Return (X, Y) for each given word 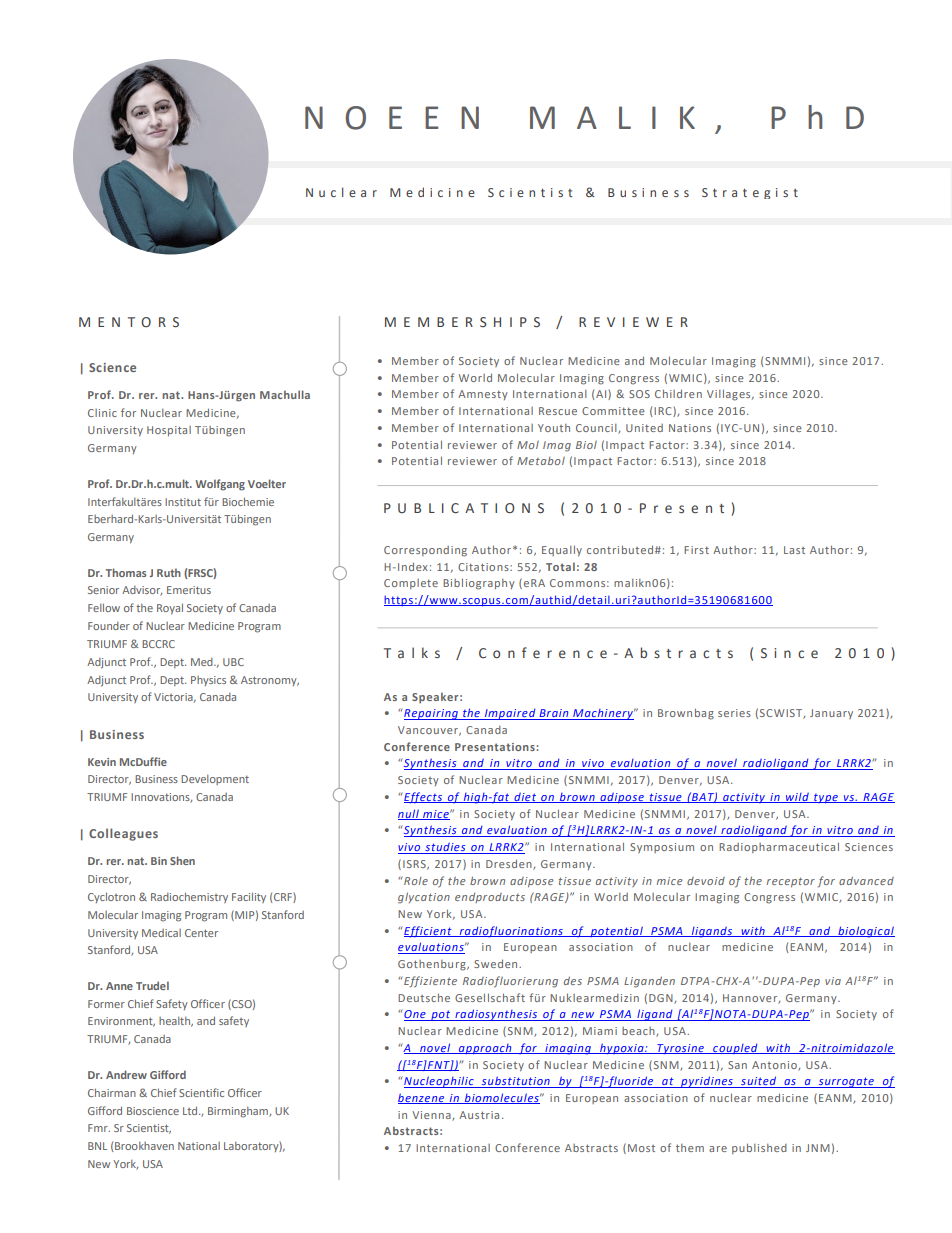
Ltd (191, 1110)
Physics (208, 681)
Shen (182, 860)
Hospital (169, 431)
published (759, 1148)
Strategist (750, 193)
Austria (479, 1115)
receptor (791, 882)
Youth (554, 428)
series (734, 713)
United (644, 428)
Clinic (102, 413)
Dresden (510, 864)
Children (678, 393)
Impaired (510, 714)
